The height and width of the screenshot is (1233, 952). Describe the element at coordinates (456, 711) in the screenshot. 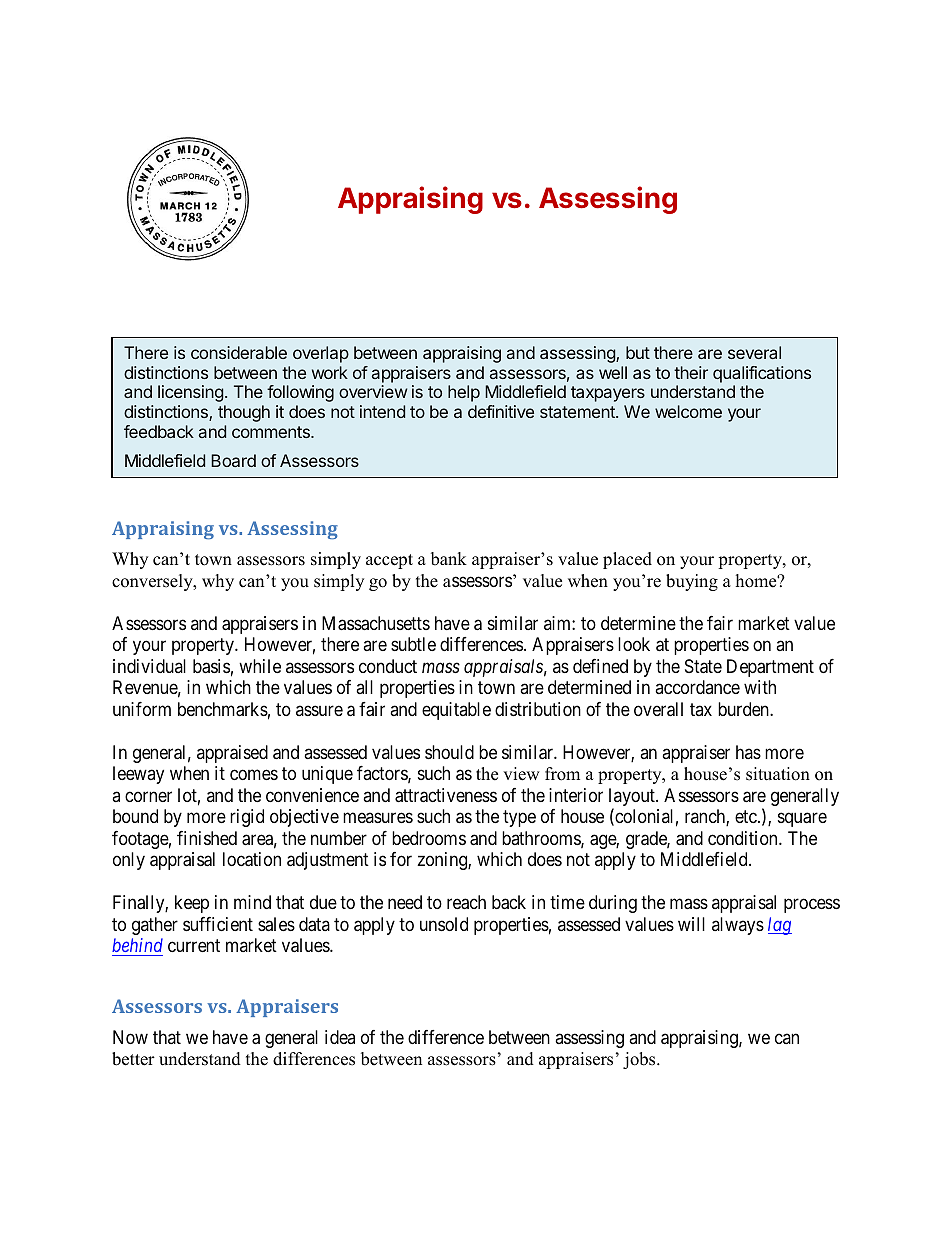

I see `equitable` at that location.
